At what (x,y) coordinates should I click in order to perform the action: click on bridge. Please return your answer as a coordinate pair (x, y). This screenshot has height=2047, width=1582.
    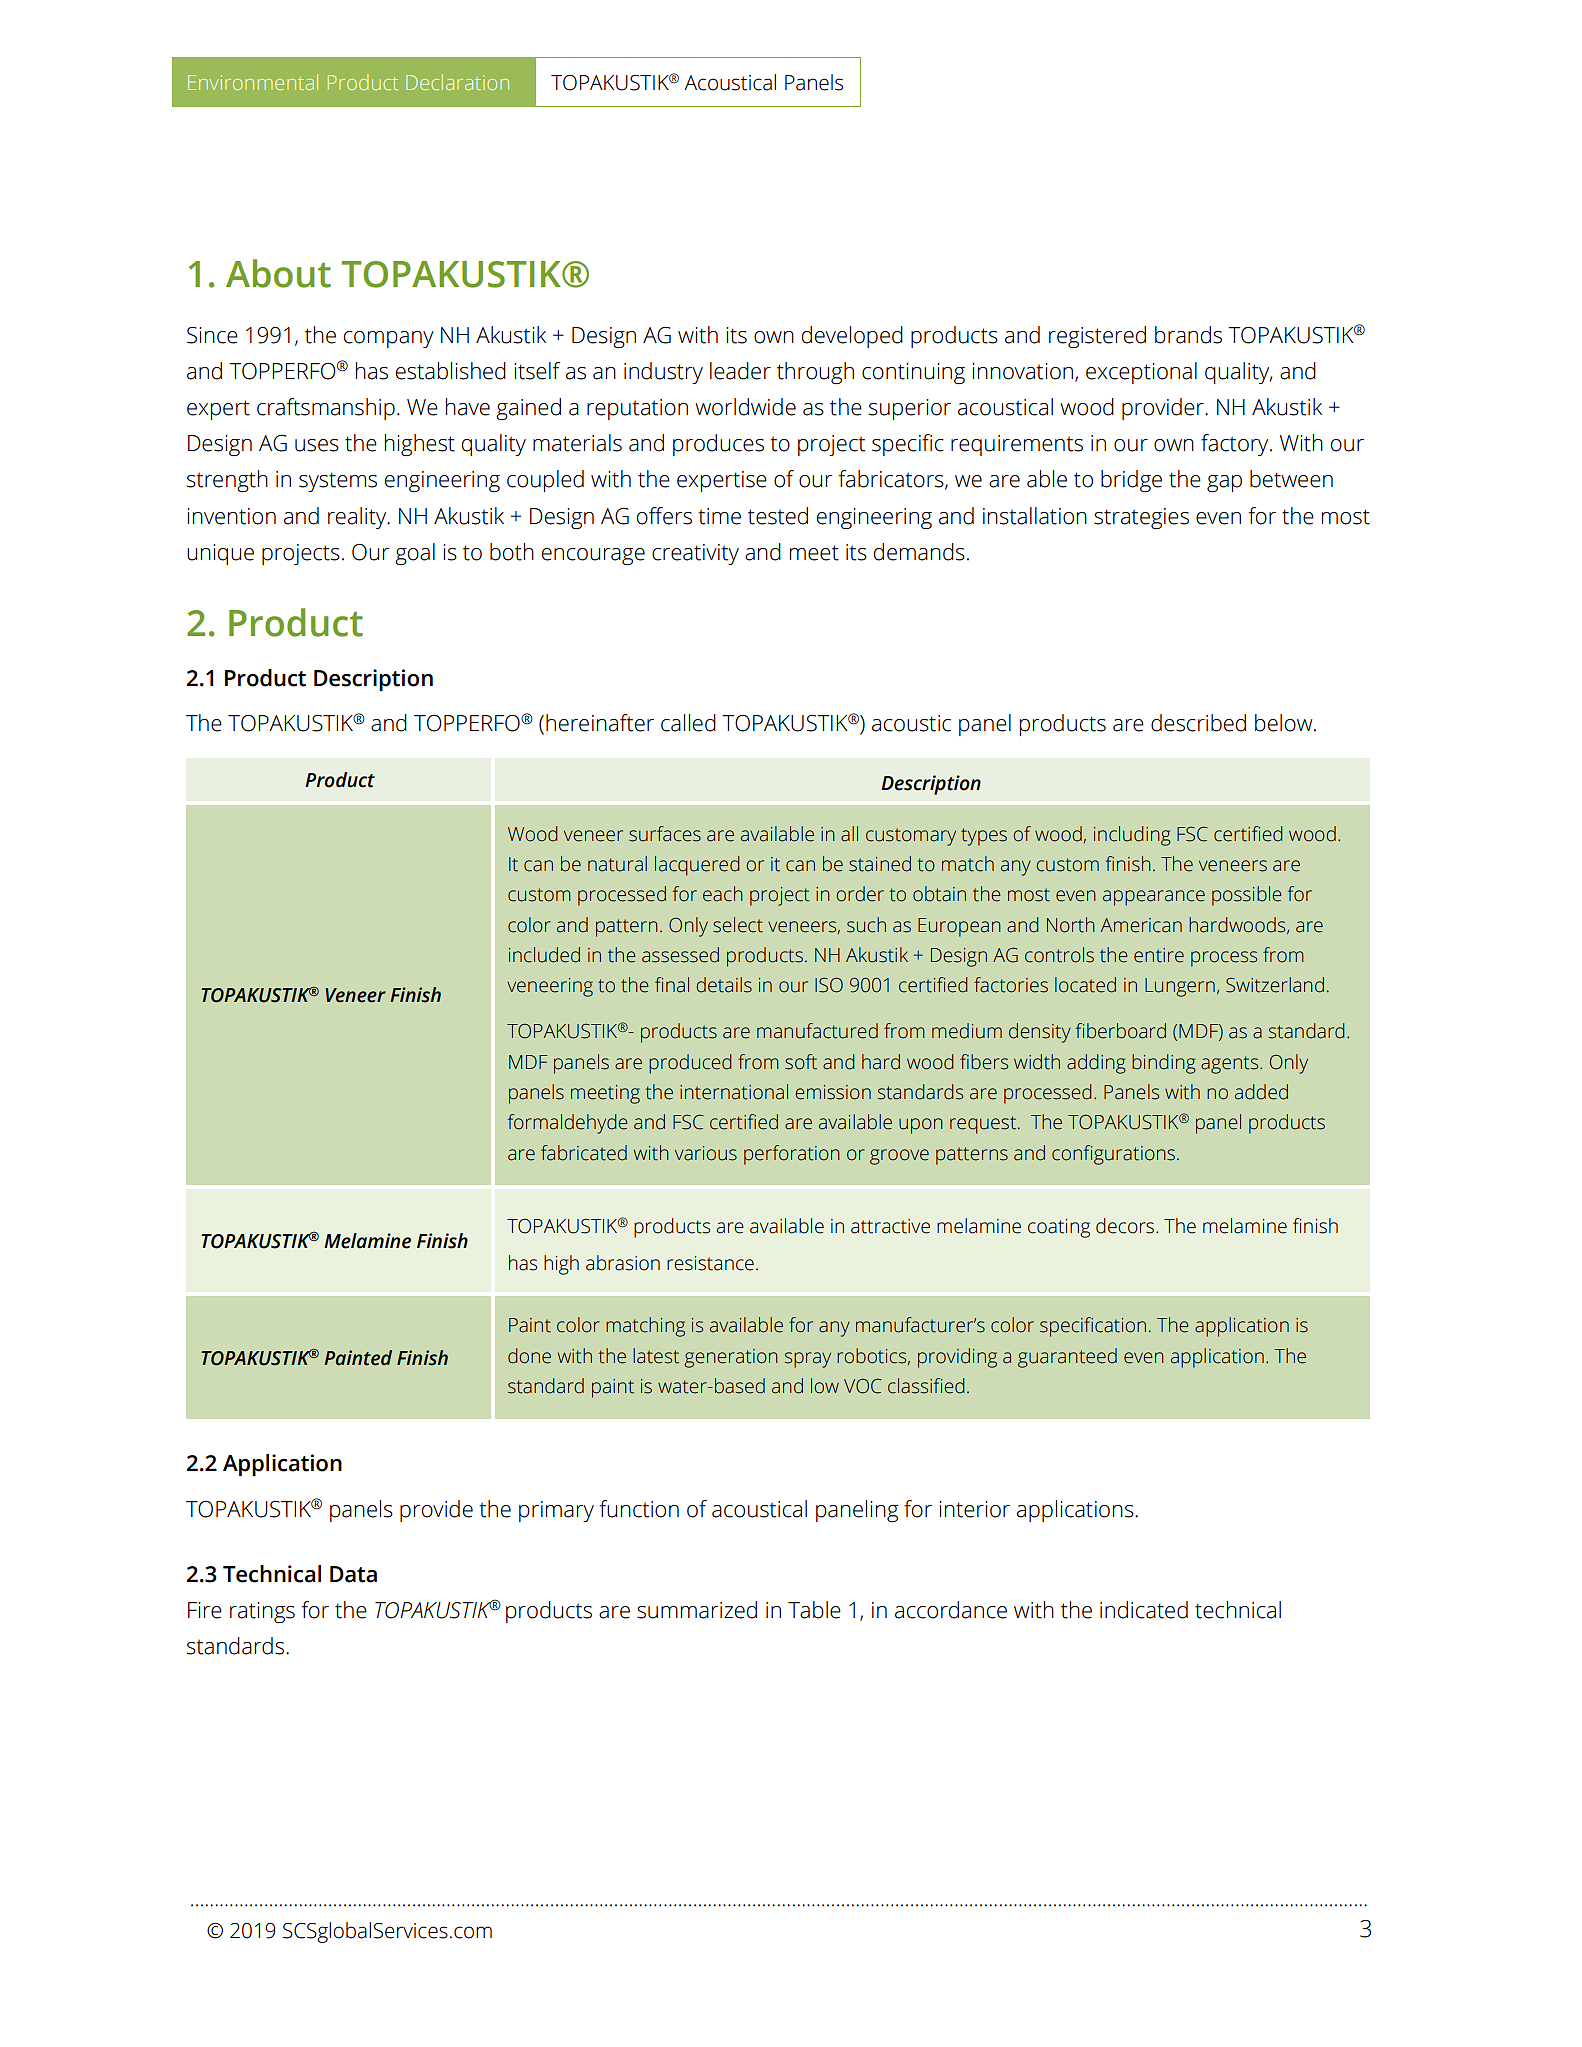
    Looking at the image, I should click on (1131, 481).
